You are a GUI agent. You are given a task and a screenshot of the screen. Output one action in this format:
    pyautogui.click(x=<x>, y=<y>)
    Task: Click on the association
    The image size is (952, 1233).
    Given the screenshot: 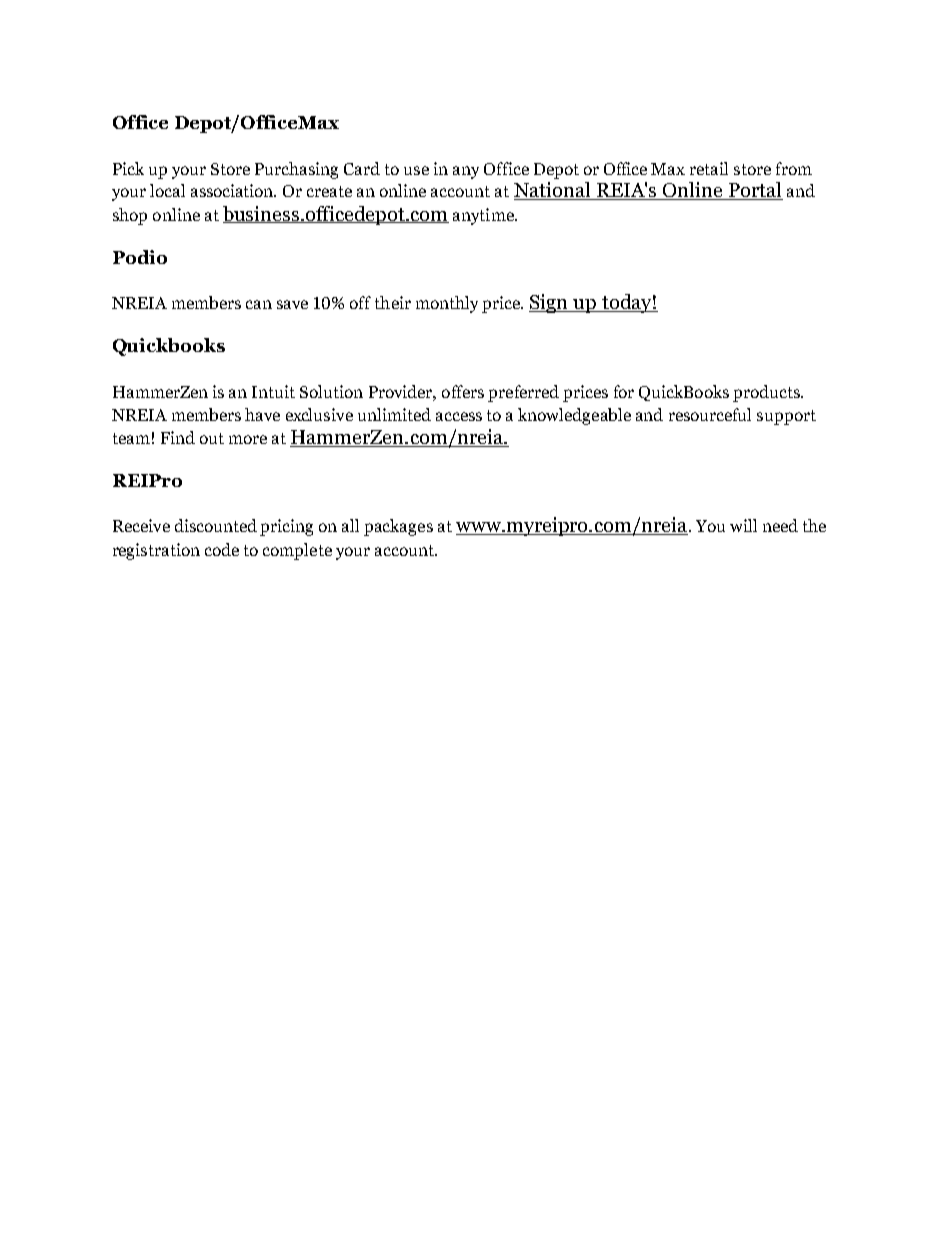 What is the action you would take?
    pyautogui.click(x=233, y=190)
